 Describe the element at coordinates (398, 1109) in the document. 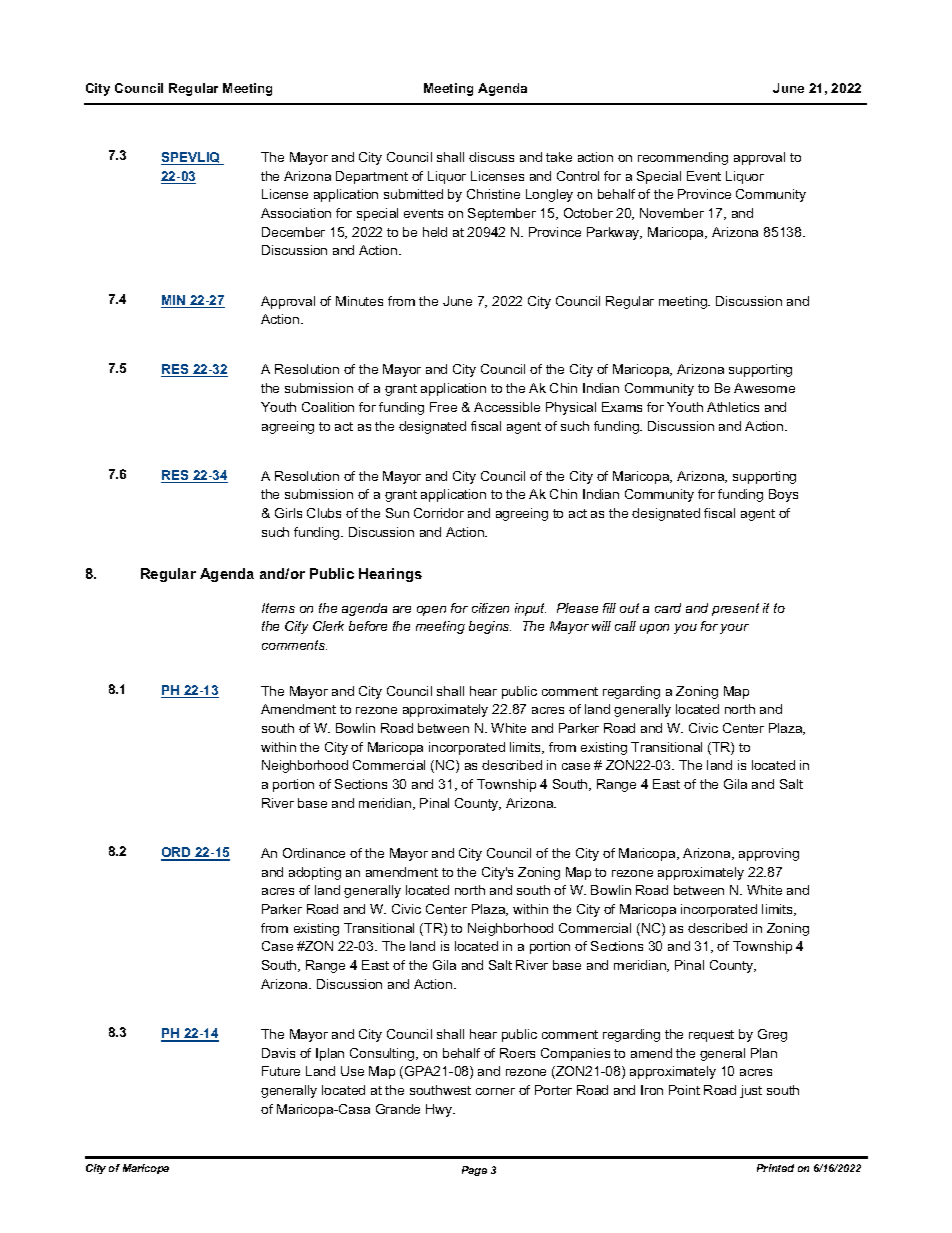

I see `Grande` at that location.
